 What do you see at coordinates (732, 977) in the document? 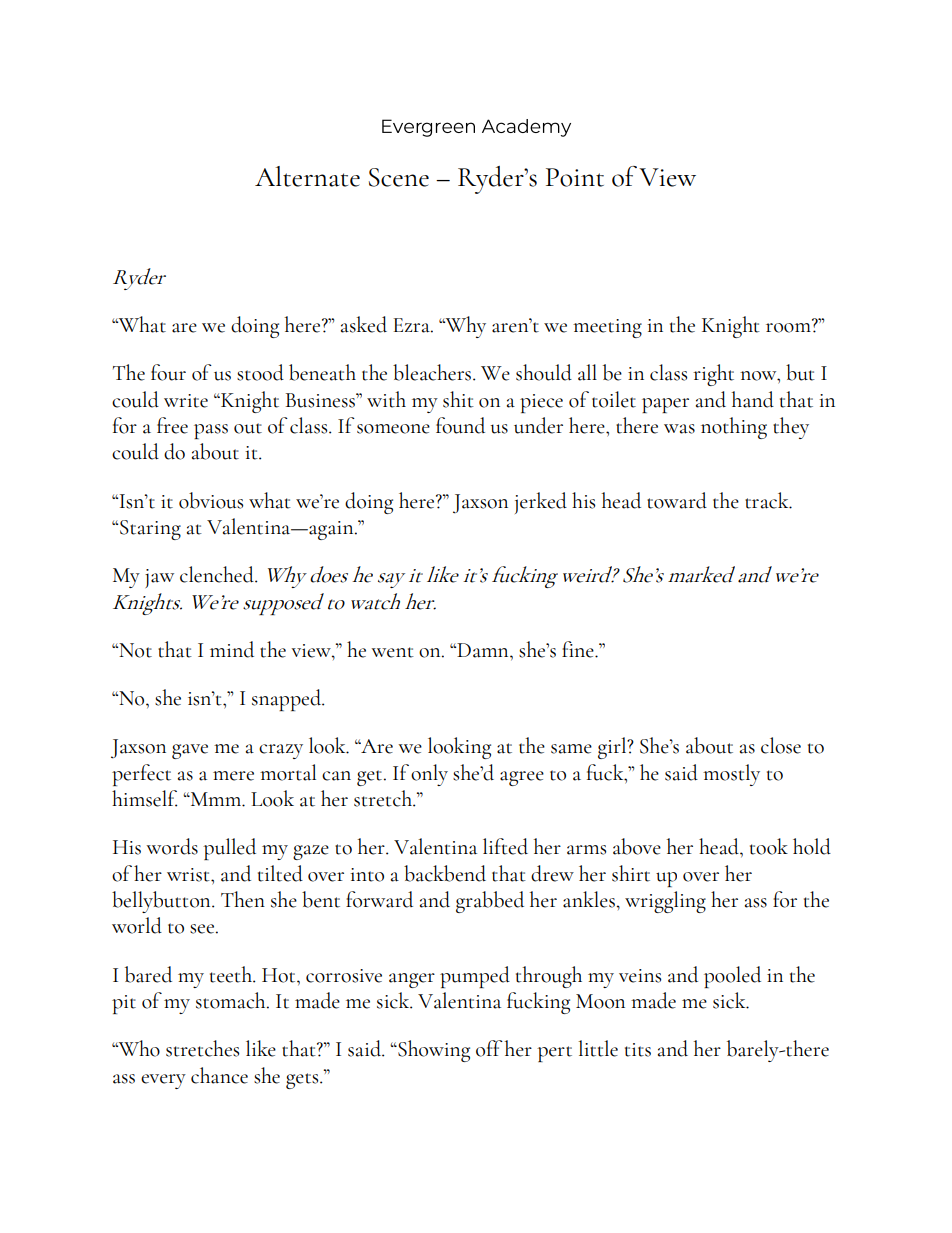
I see `pooled` at bounding box center [732, 977].
